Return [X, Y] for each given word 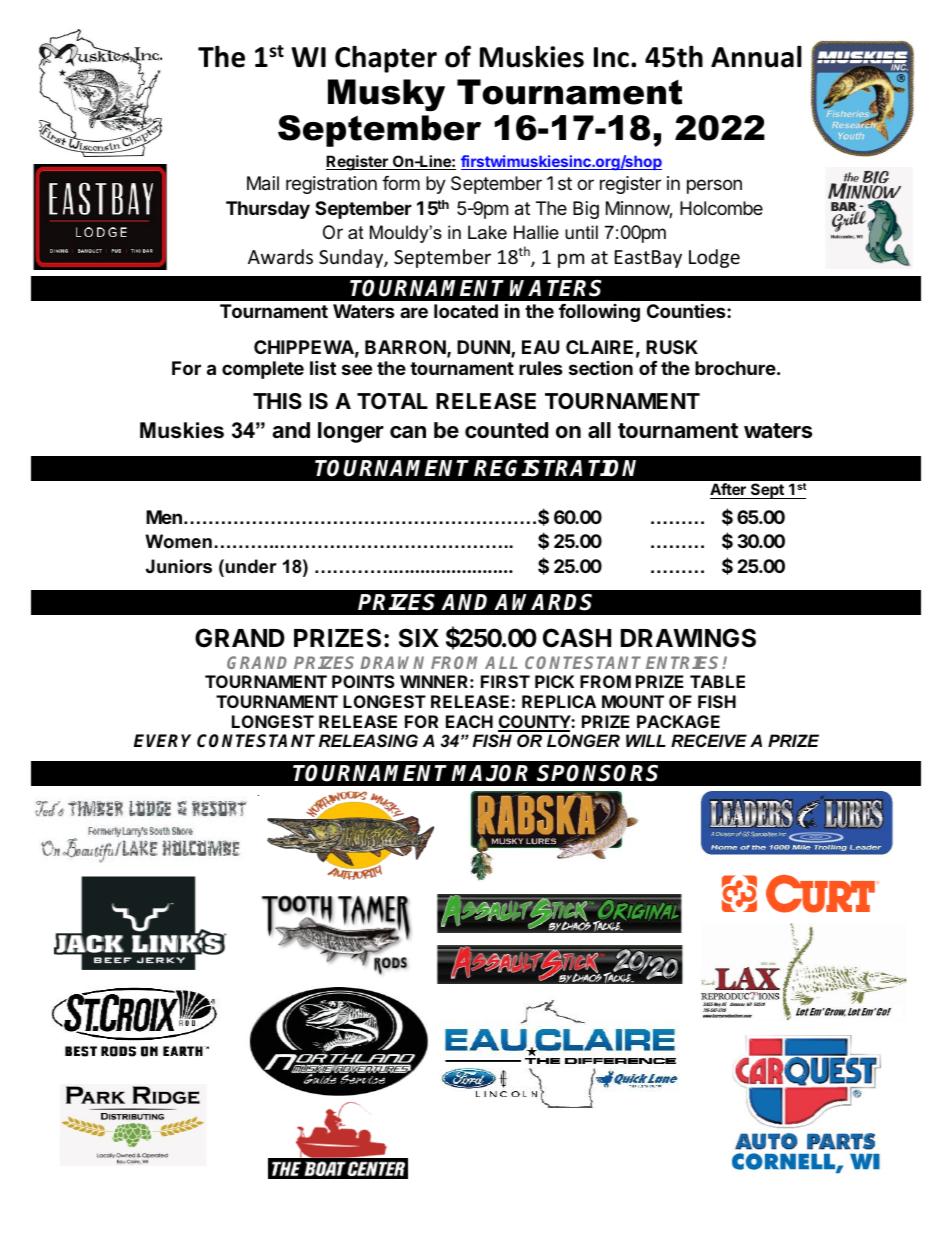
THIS [277, 401]
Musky [386, 95]
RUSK [672, 347]
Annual [756, 56]
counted [506, 430]
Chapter [386, 59]
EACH [469, 721]
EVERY [162, 740]
